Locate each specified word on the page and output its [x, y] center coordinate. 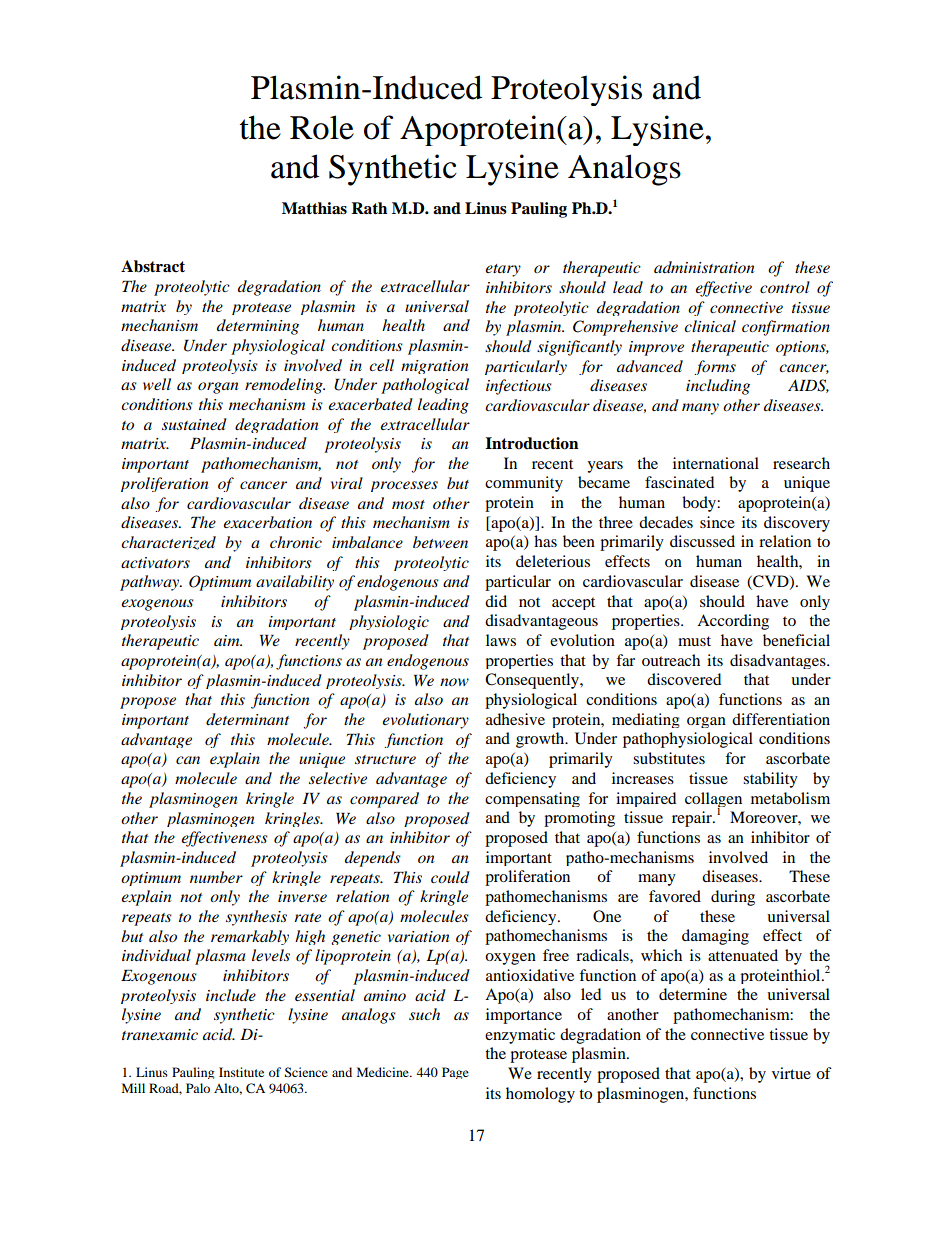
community [524, 484]
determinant [247, 719]
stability [770, 780]
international [716, 463]
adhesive [515, 719]
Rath [369, 208]
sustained [194, 424]
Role [322, 127]
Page [455, 1073]
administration [704, 267]
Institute [241, 1072]
